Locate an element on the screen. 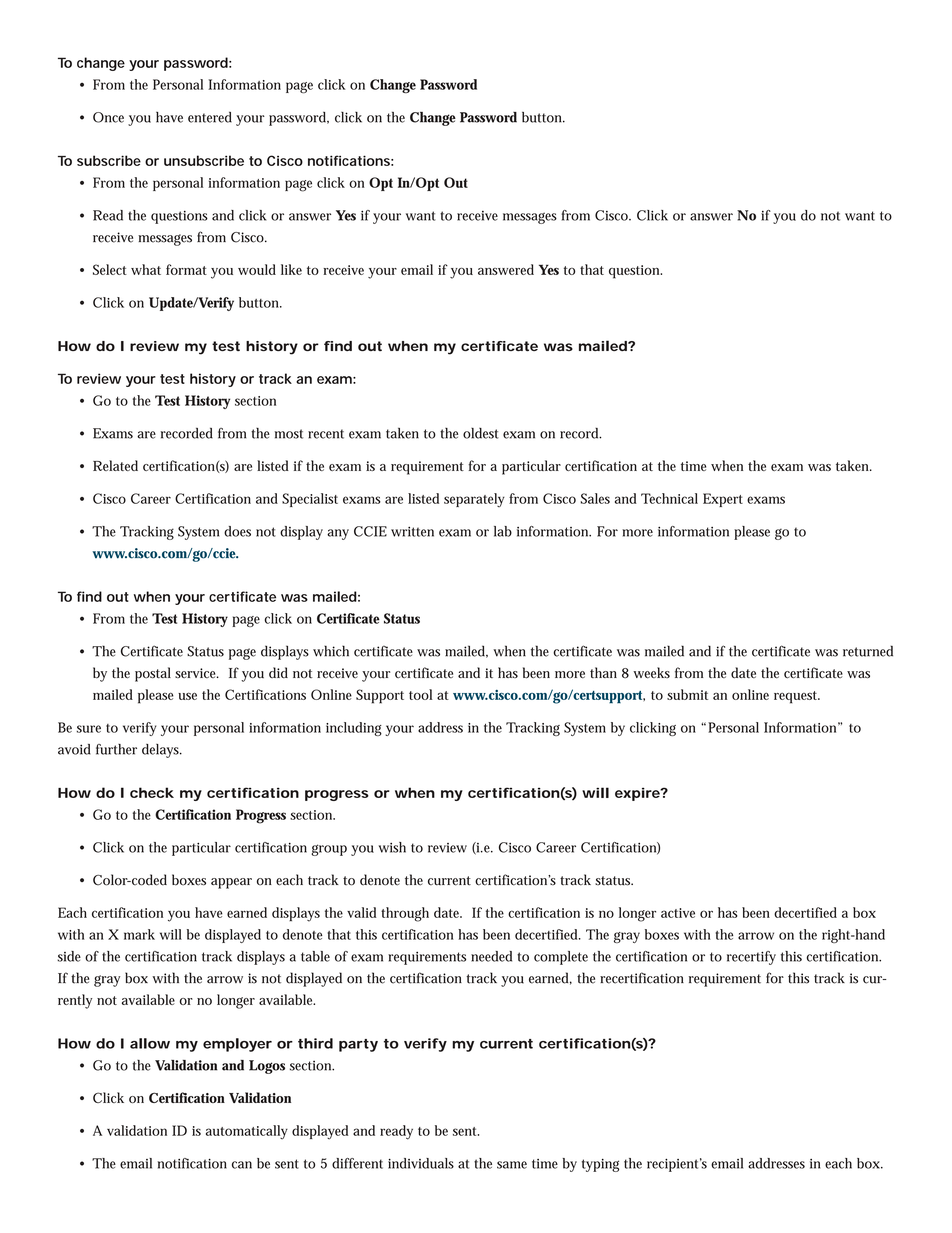 Image resolution: width=952 pixels, height=1233 pixels. entered is located at coordinates (210, 117).
